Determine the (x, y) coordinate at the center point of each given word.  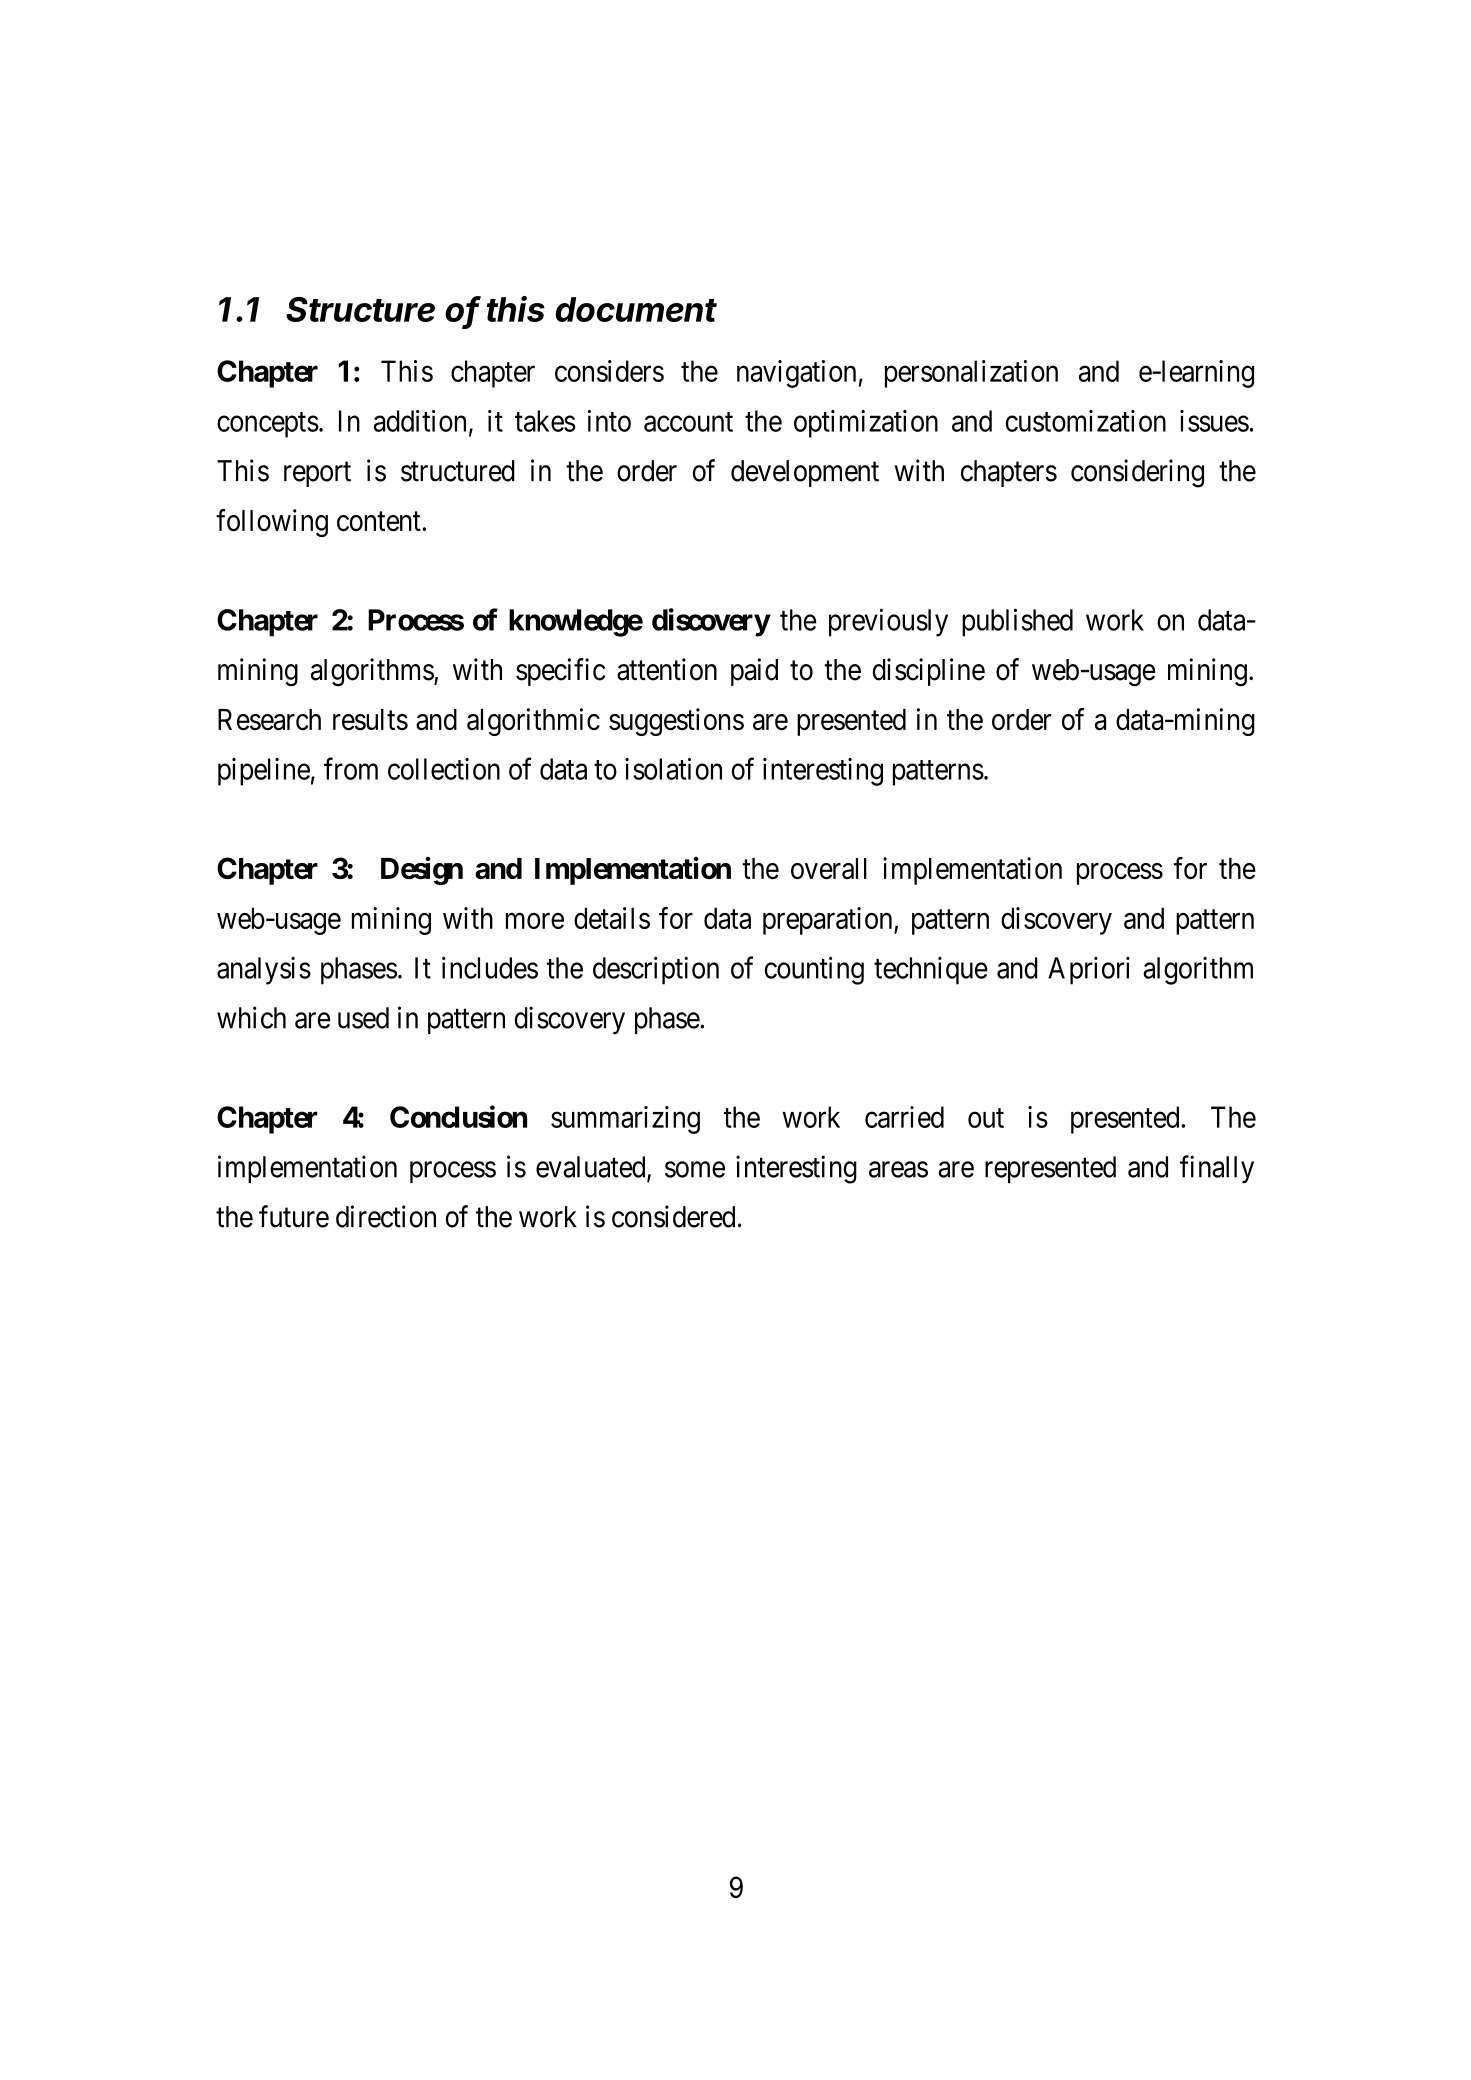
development (805, 473)
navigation (796, 374)
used (363, 1018)
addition (420, 421)
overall (829, 868)
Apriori (1089, 971)
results (370, 719)
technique (931, 971)
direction (386, 1216)
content (379, 521)
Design (422, 871)
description (656, 970)
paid (754, 672)
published (1017, 622)
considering (1137, 473)
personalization (971, 374)
